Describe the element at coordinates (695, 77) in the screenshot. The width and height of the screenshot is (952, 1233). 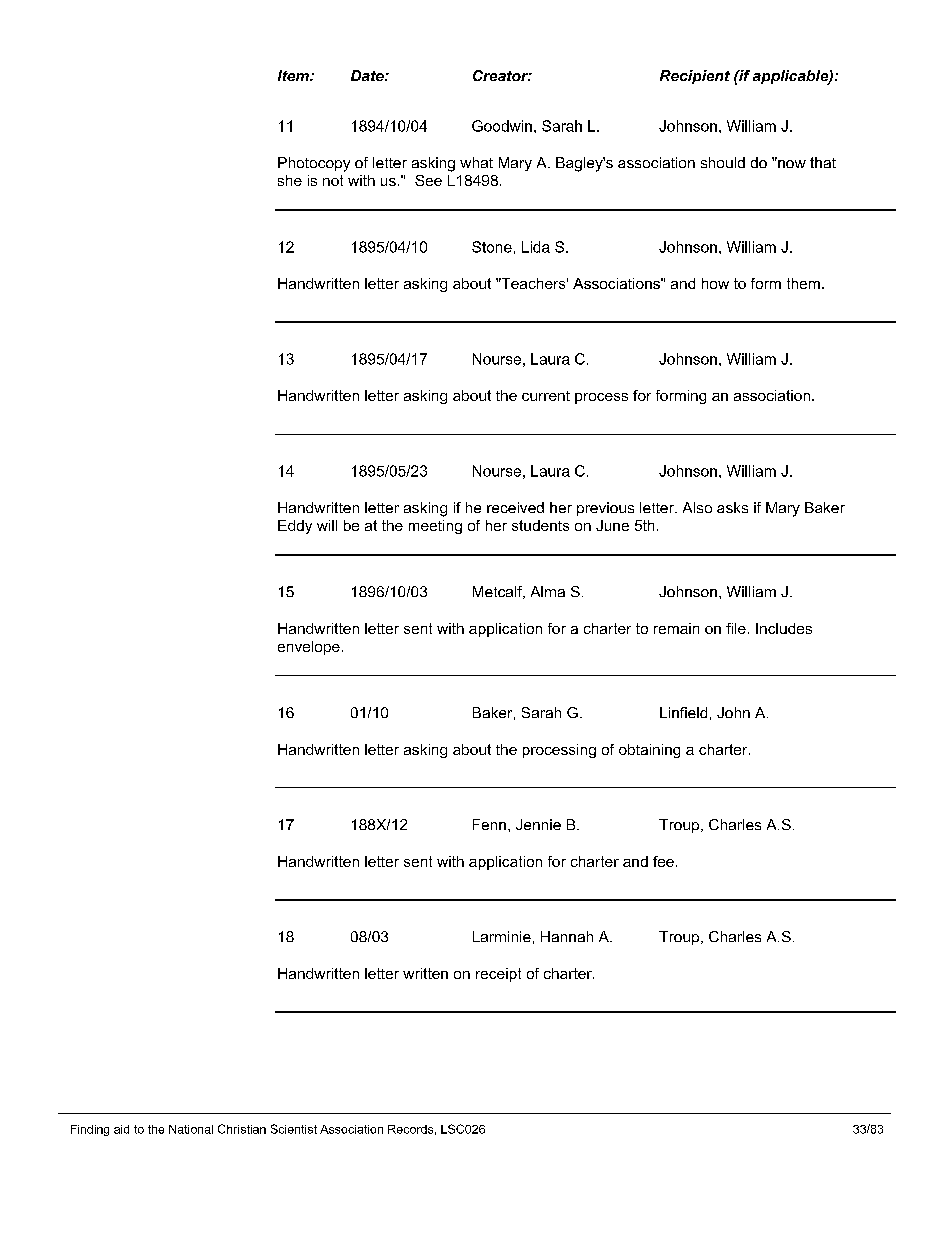
I see `Recipient` at that location.
